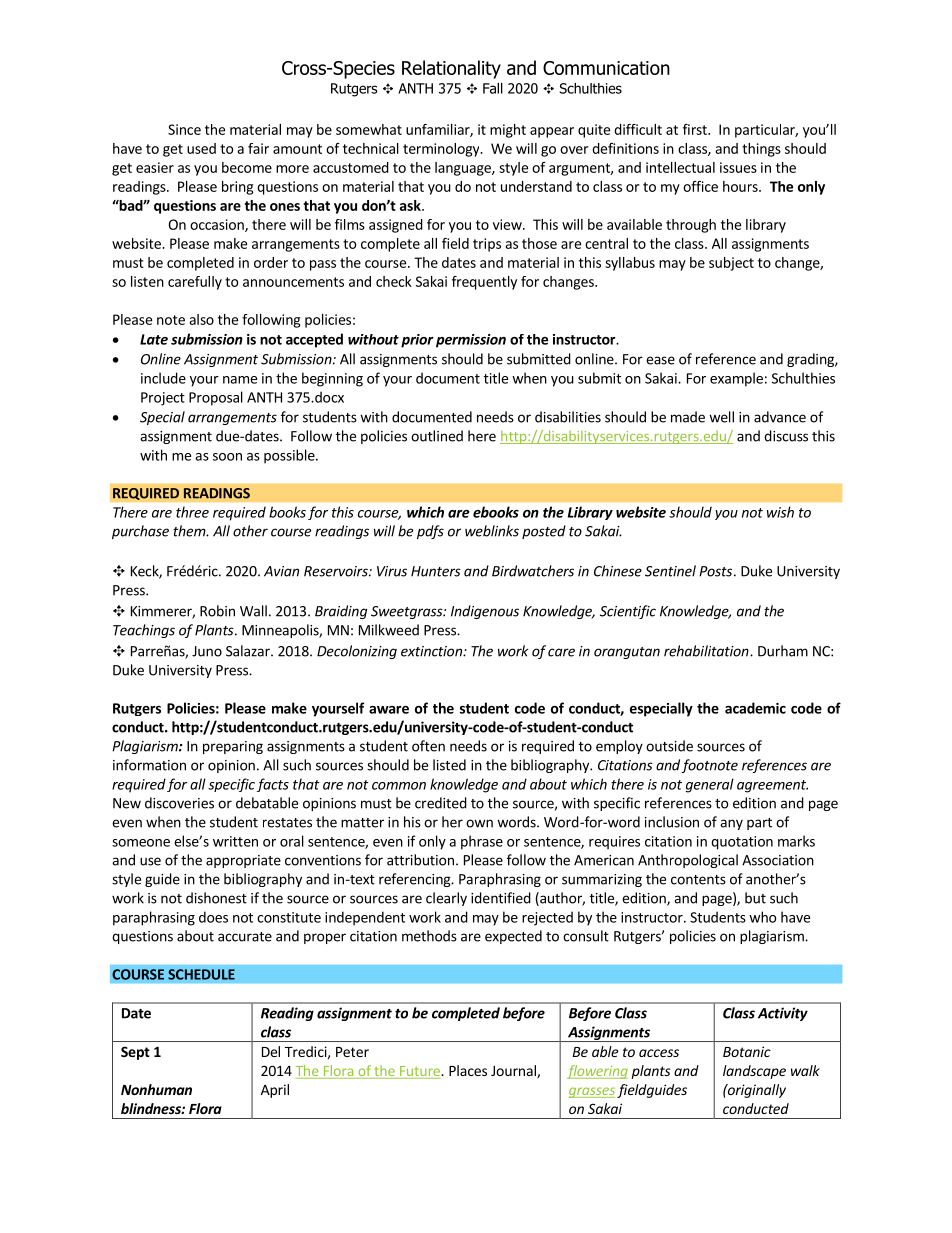 The width and height of the document is (952, 1233). What do you see at coordinates (156, 1089) in the document?
I see `Nonhuman` at bounding box center [156, 1089].
